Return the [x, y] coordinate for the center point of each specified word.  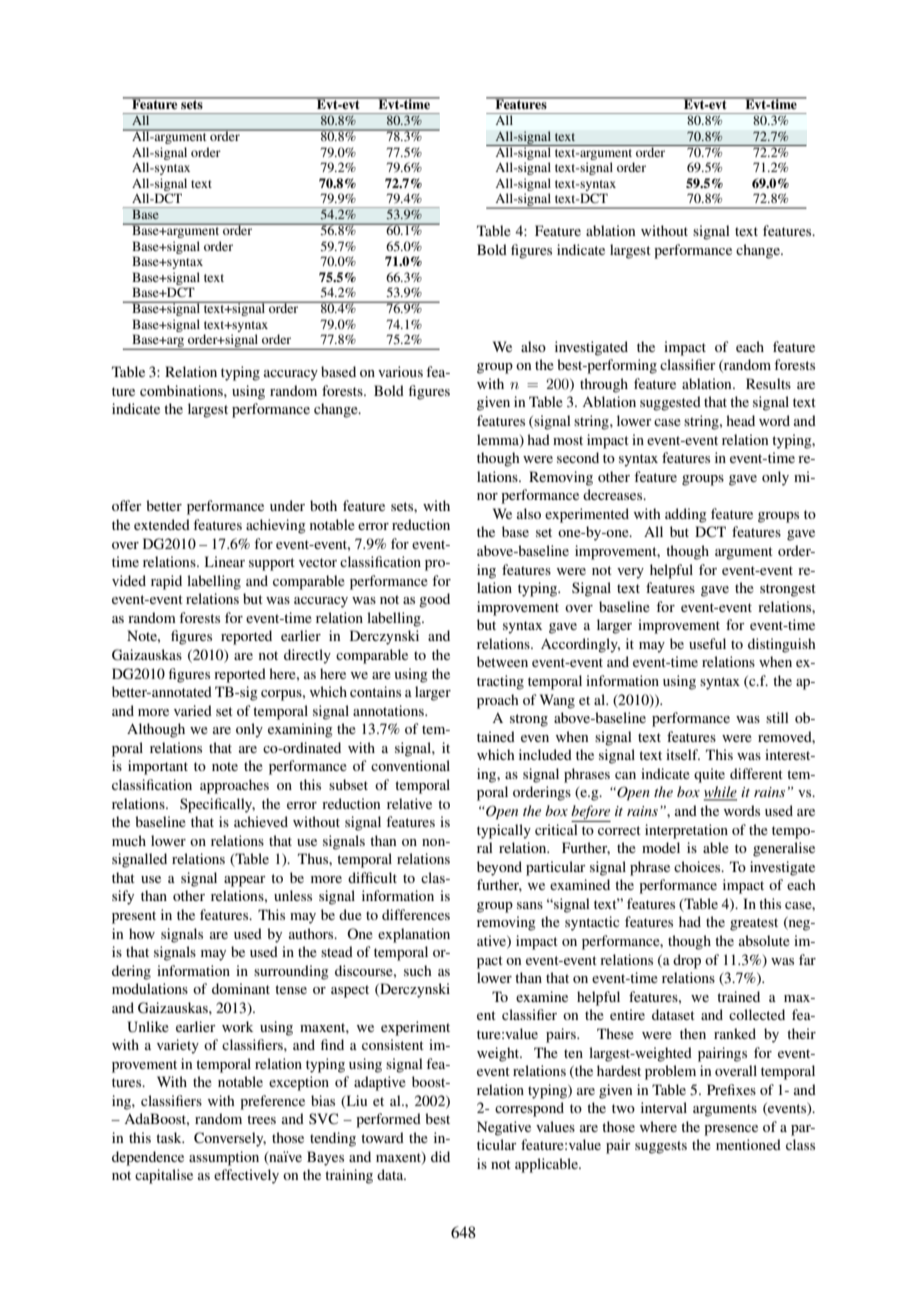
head [740, 420]
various [400, 371]
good [434, 600]
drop [687, 961]
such [418, 970]
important [158, 767]
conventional [410, 765]
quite [709, 775]
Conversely [230, 1139]
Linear [225, 561]
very [630, 573]
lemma [499, 440]
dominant [241, 988]
